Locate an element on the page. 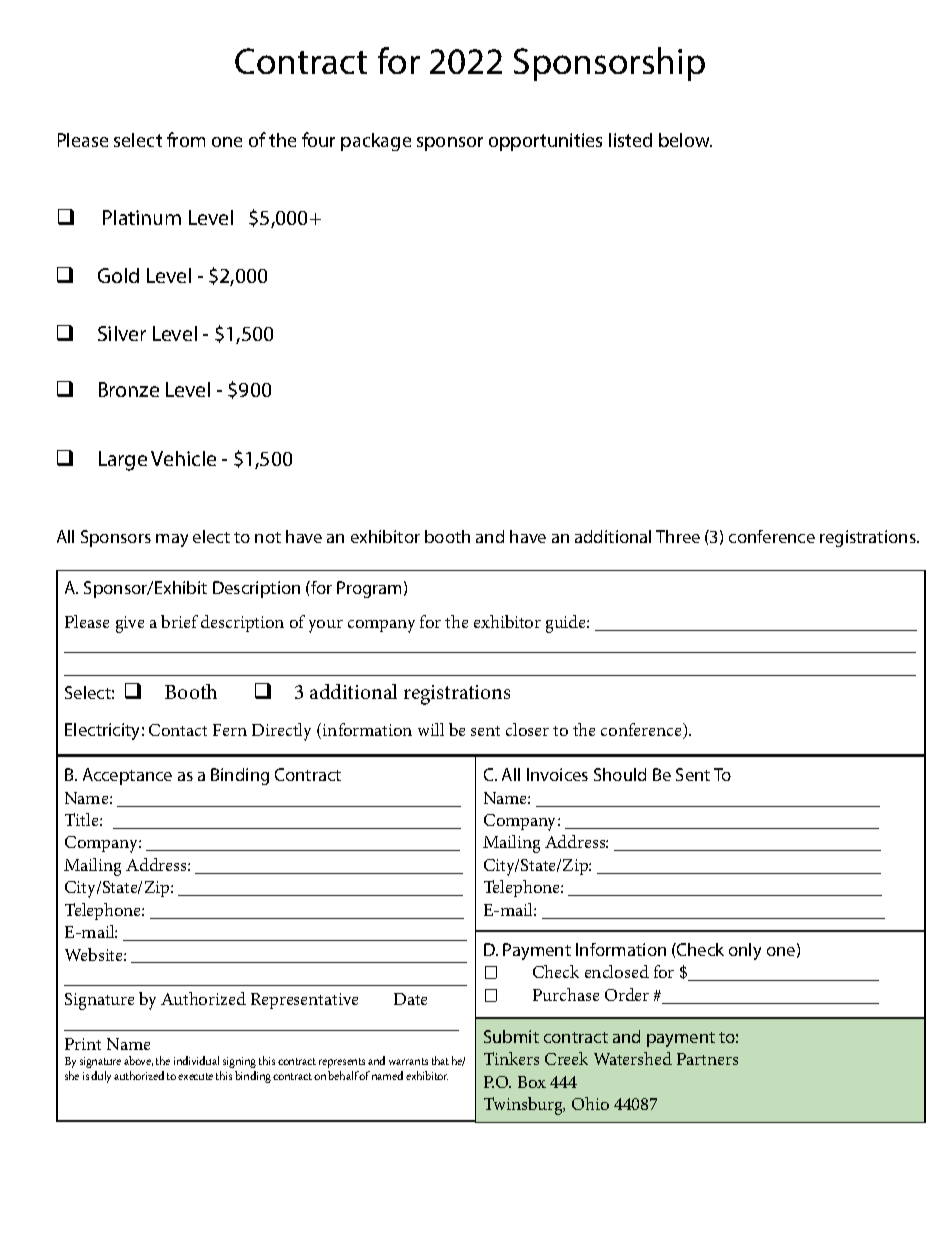 The image size is (952, 1233). Three is located at coordinates (678, 536).
